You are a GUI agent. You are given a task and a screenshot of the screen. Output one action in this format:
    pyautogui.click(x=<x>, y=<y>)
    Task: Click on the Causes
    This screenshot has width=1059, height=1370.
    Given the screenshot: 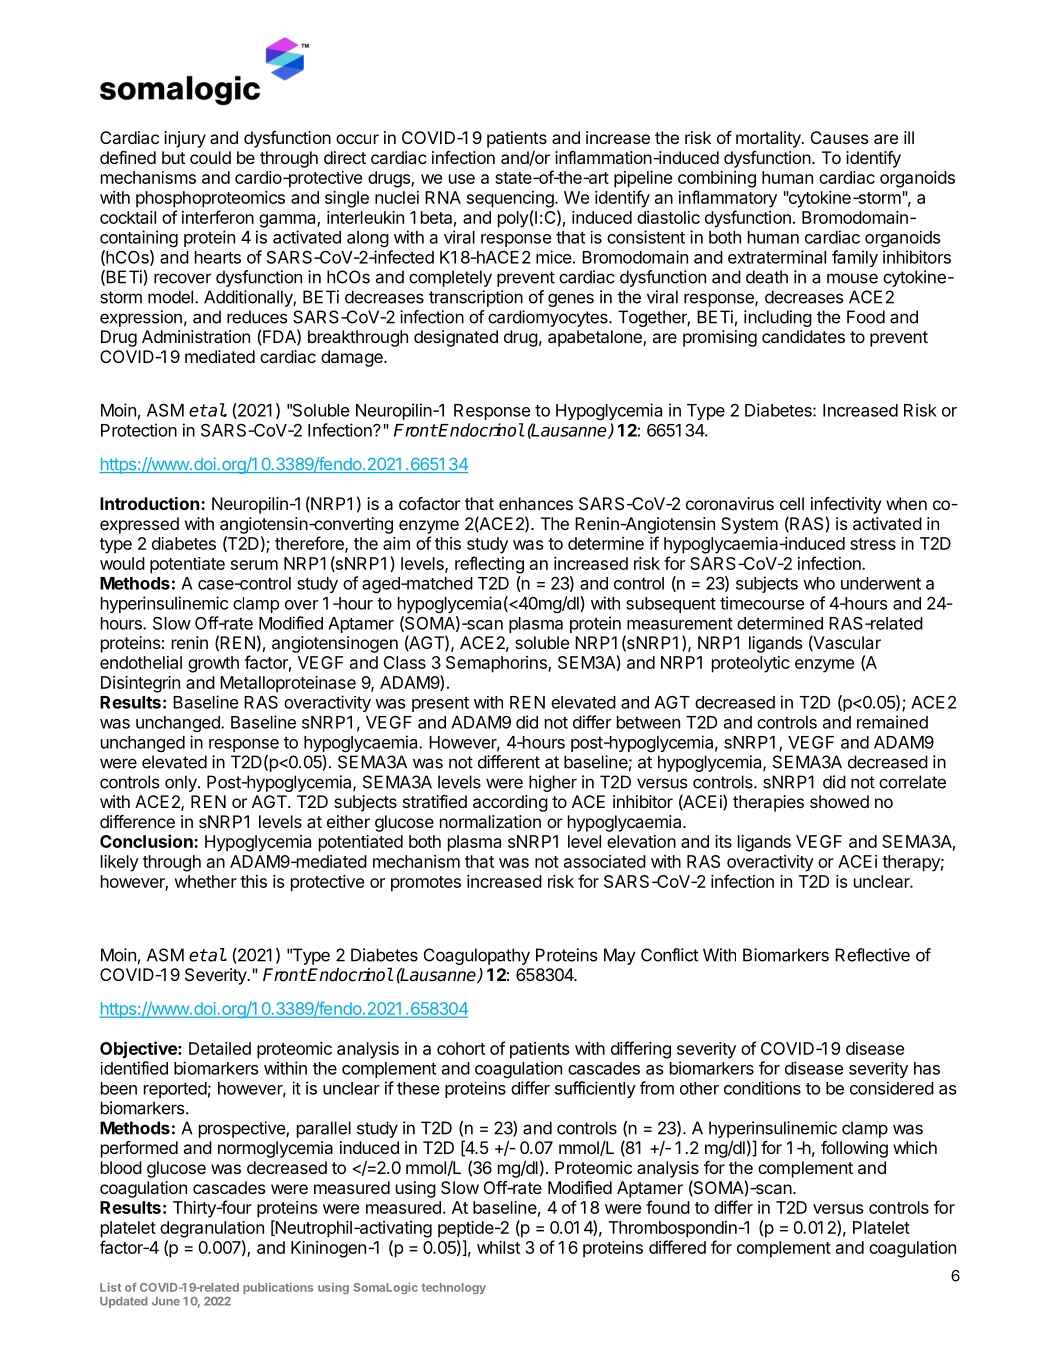 What is the action you would take?
    pyautogui.click(x=840, y=137)
